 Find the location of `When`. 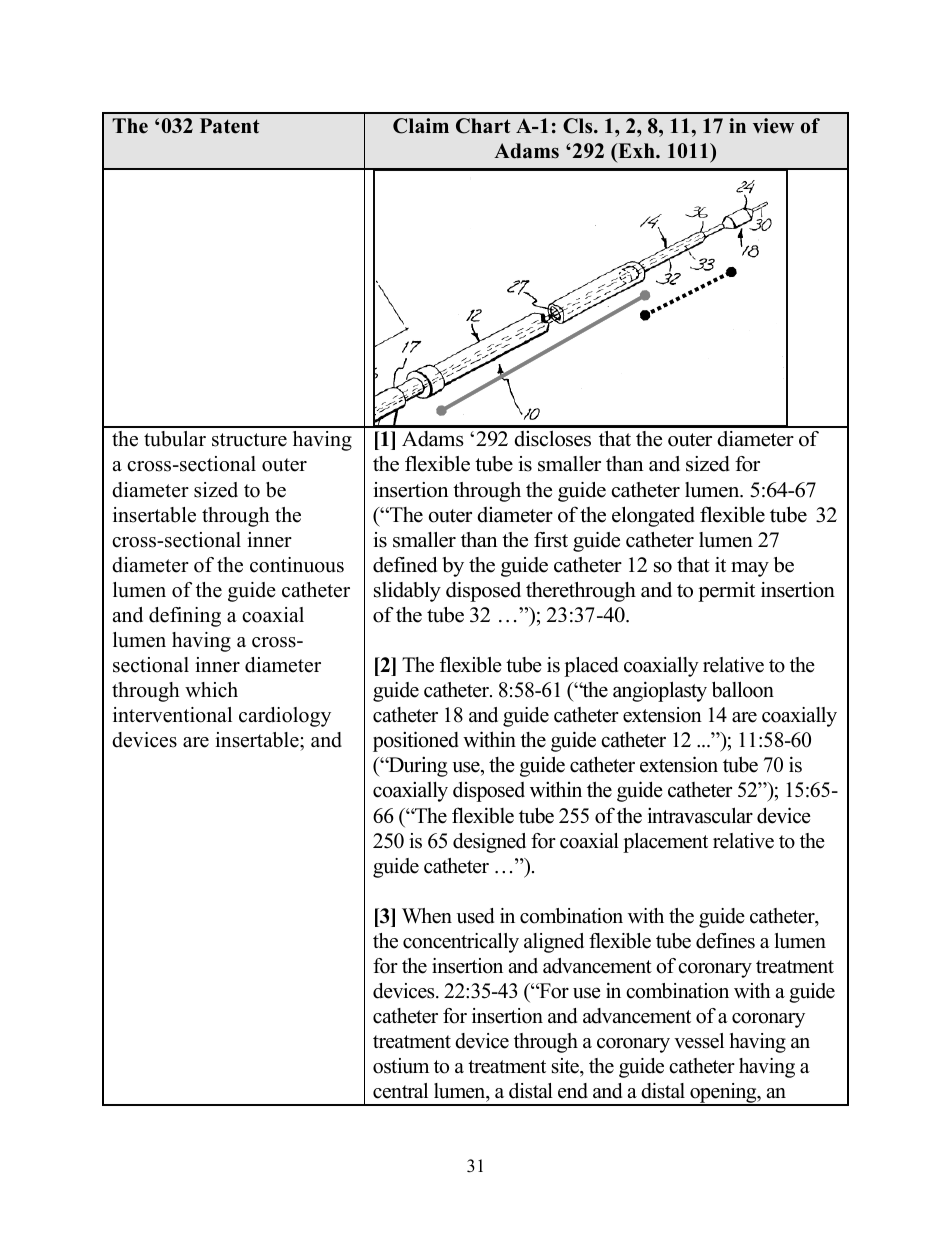

When is located at coordinates (427, 916).
